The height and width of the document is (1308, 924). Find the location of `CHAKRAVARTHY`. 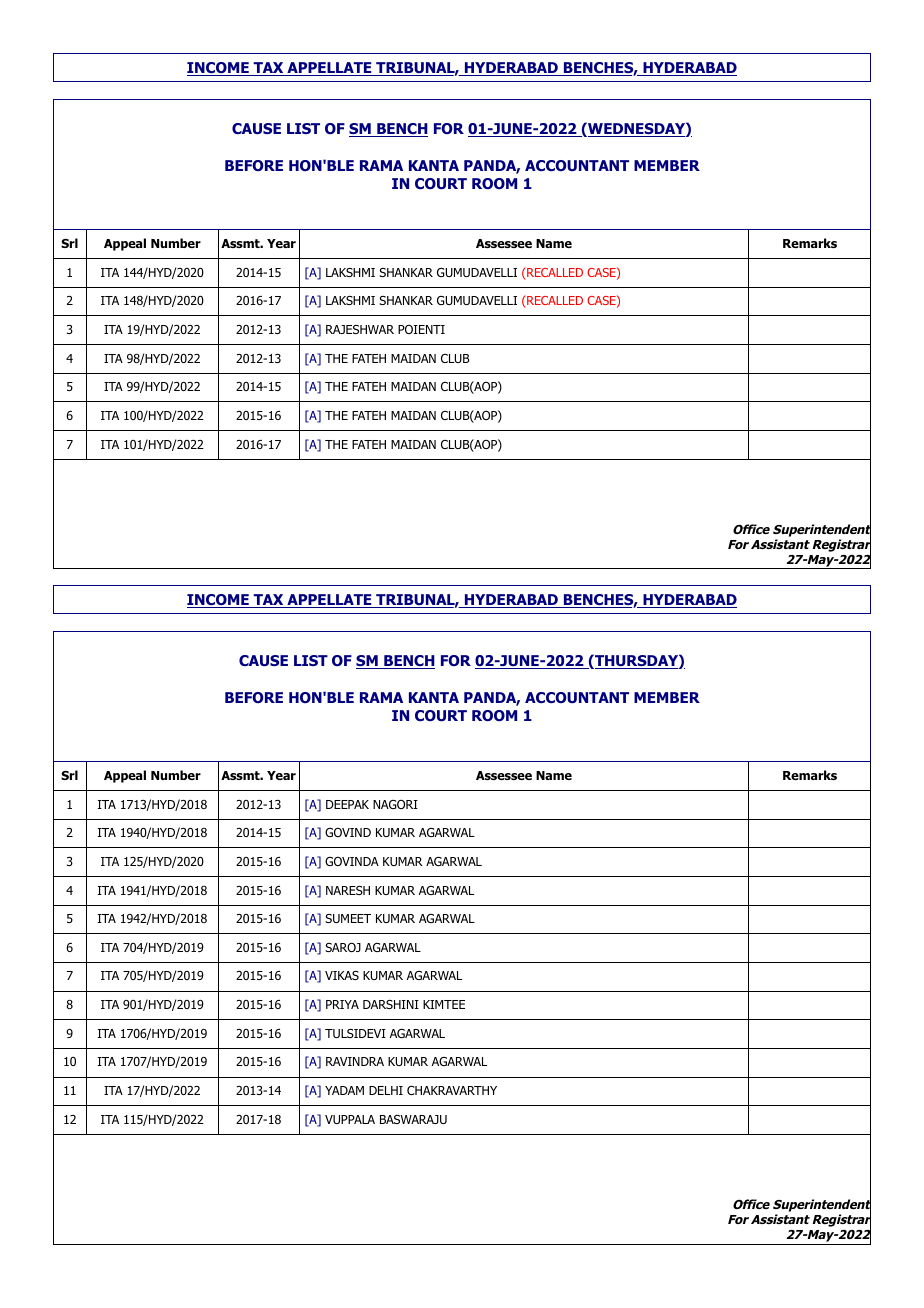

CHAKRAVARTHY is located at coordinates (452, 1090).
